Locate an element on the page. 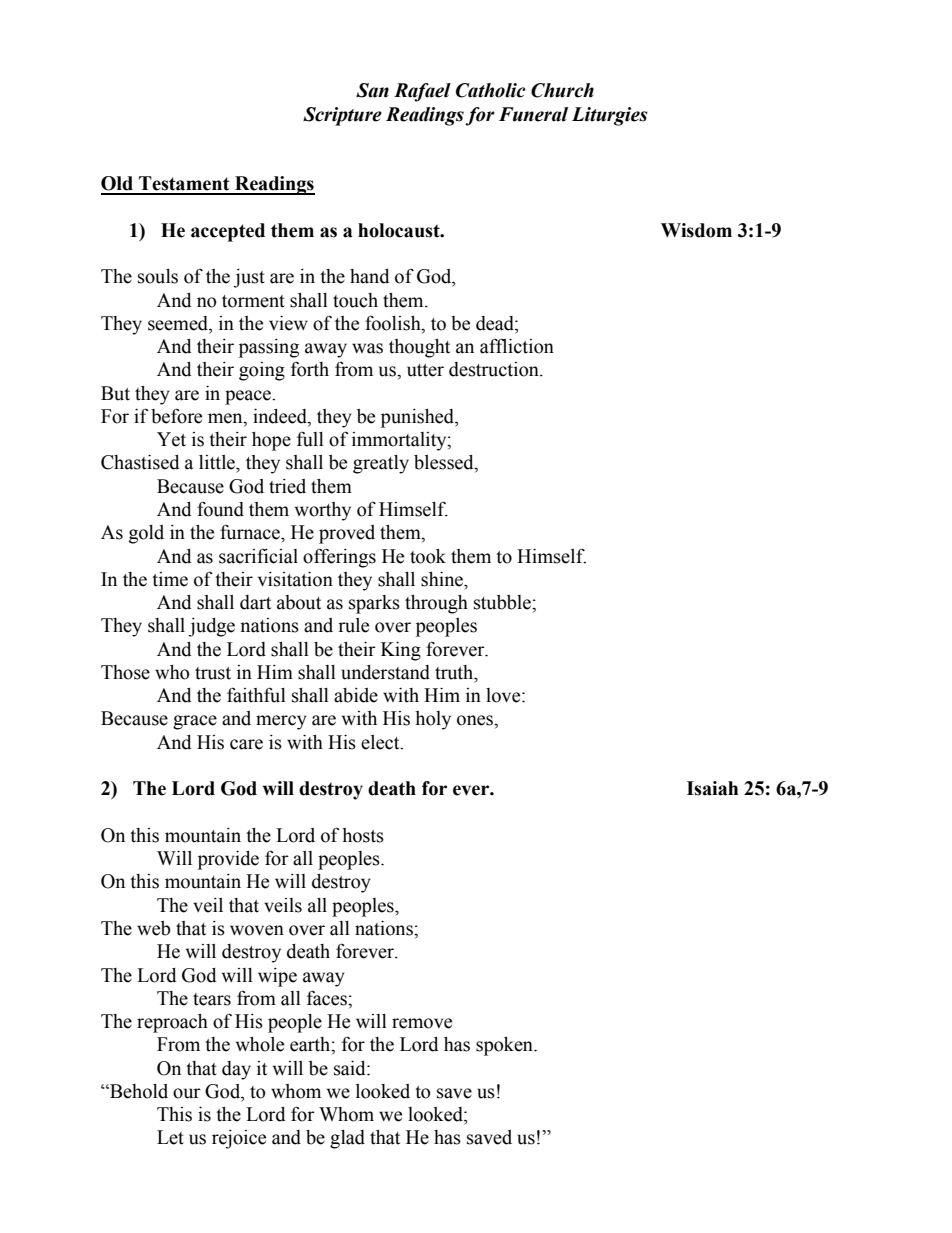 The image size is (952, 1233). spoken is located at coordinates (505, 1046).
